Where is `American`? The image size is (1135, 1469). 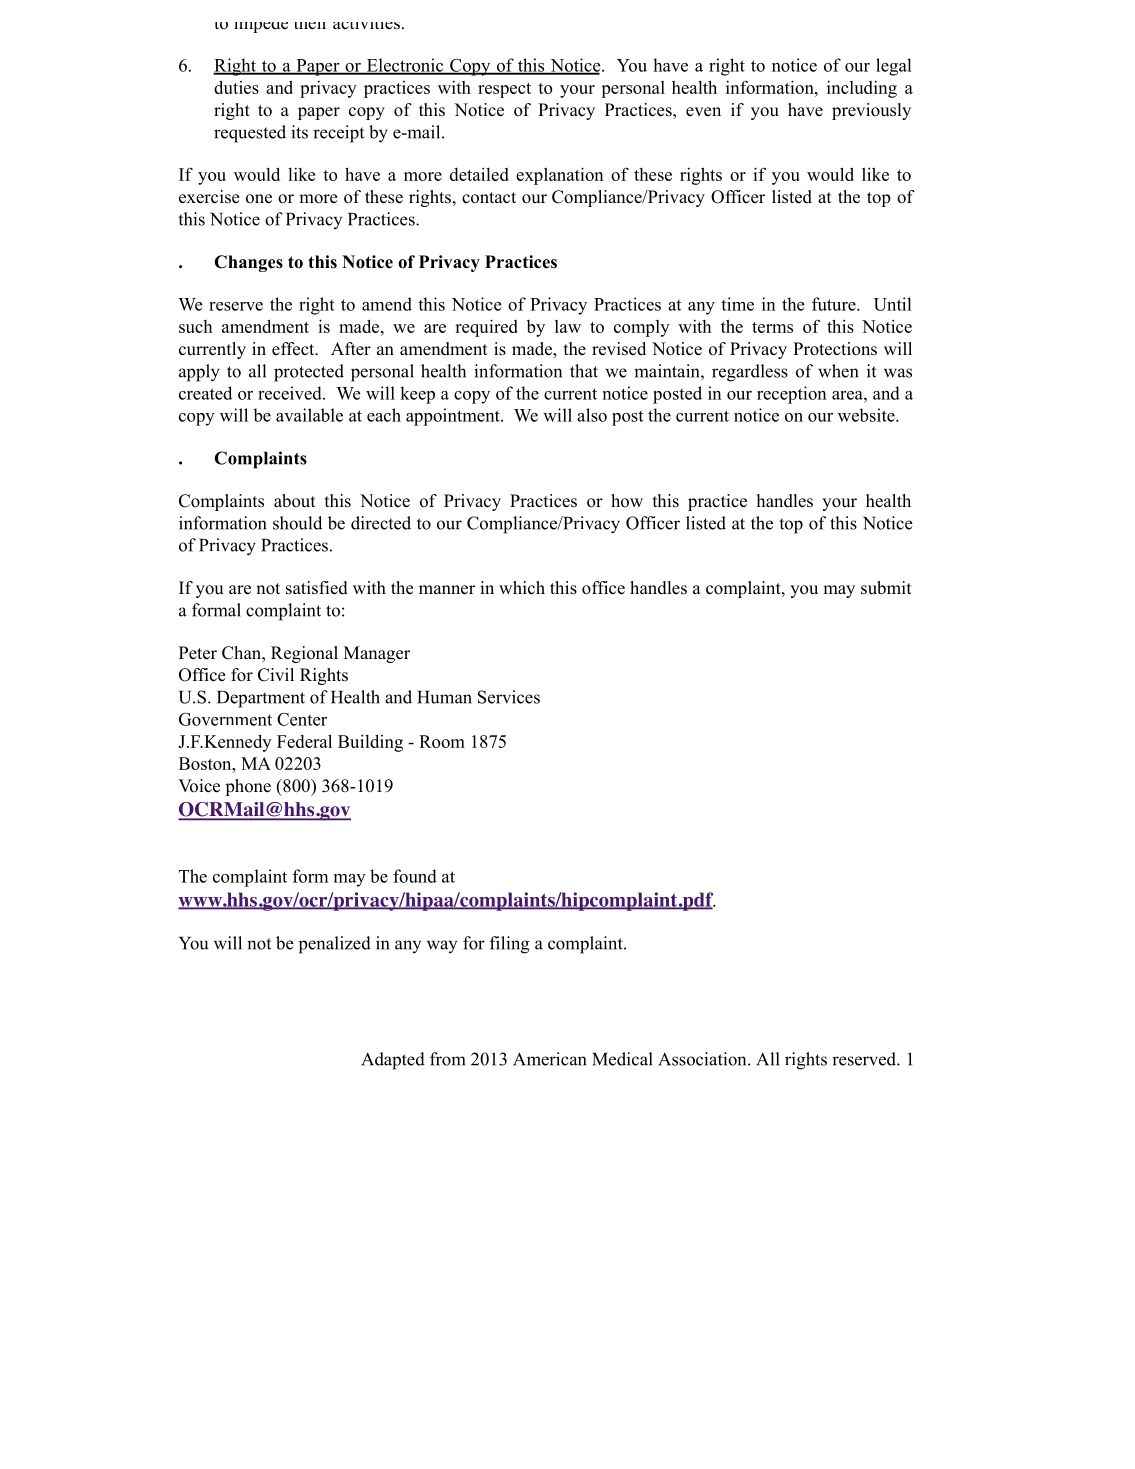
American is located at coordinates (550, 1059).
